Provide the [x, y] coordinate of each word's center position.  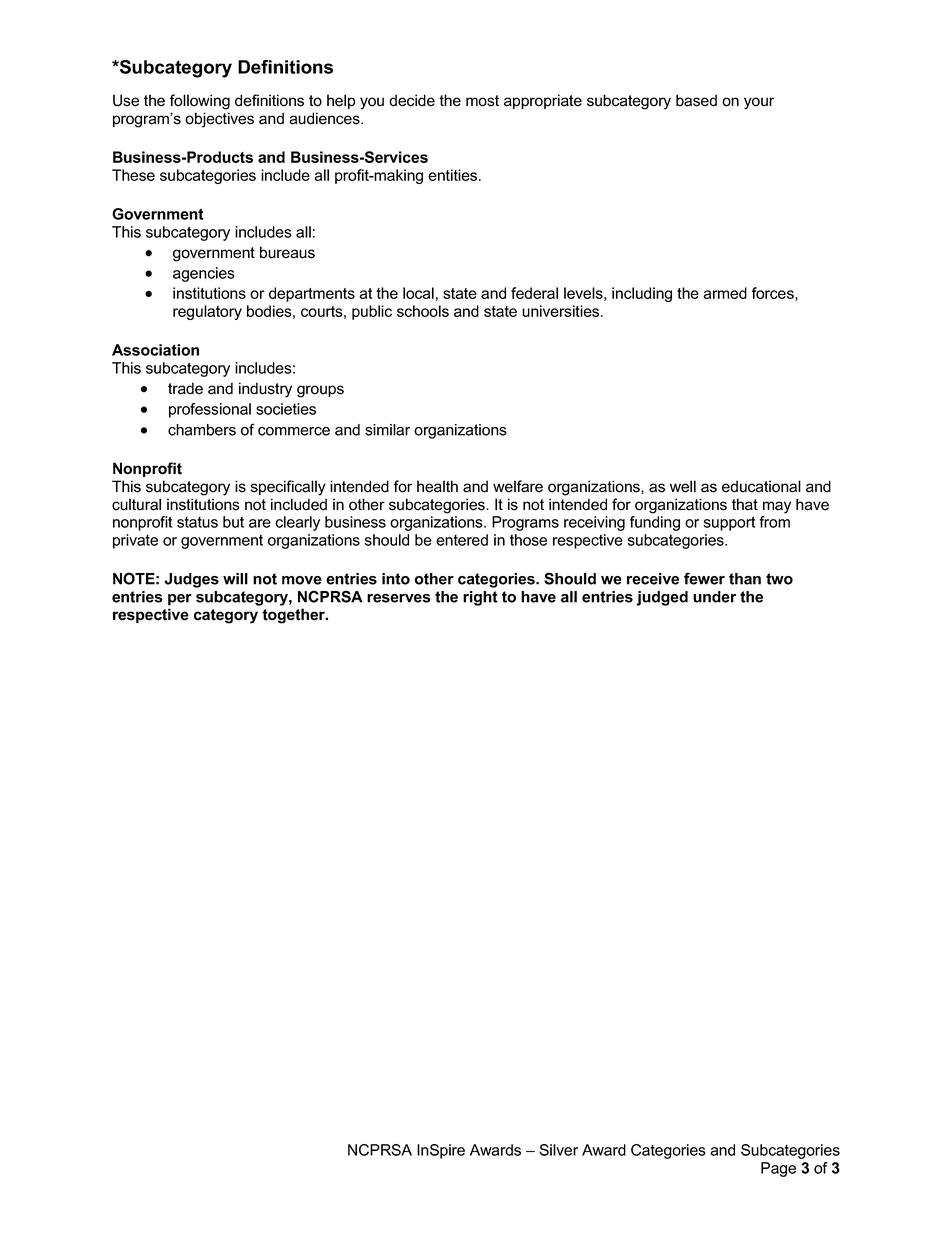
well [683, 486]
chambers [202, 430]
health [437, 486]
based [696, 100]
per [180, 600]
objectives [219, 120]
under [714, 597]
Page [778, 1169]
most [482, 101]
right [480, 598]
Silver [558, 1150]
